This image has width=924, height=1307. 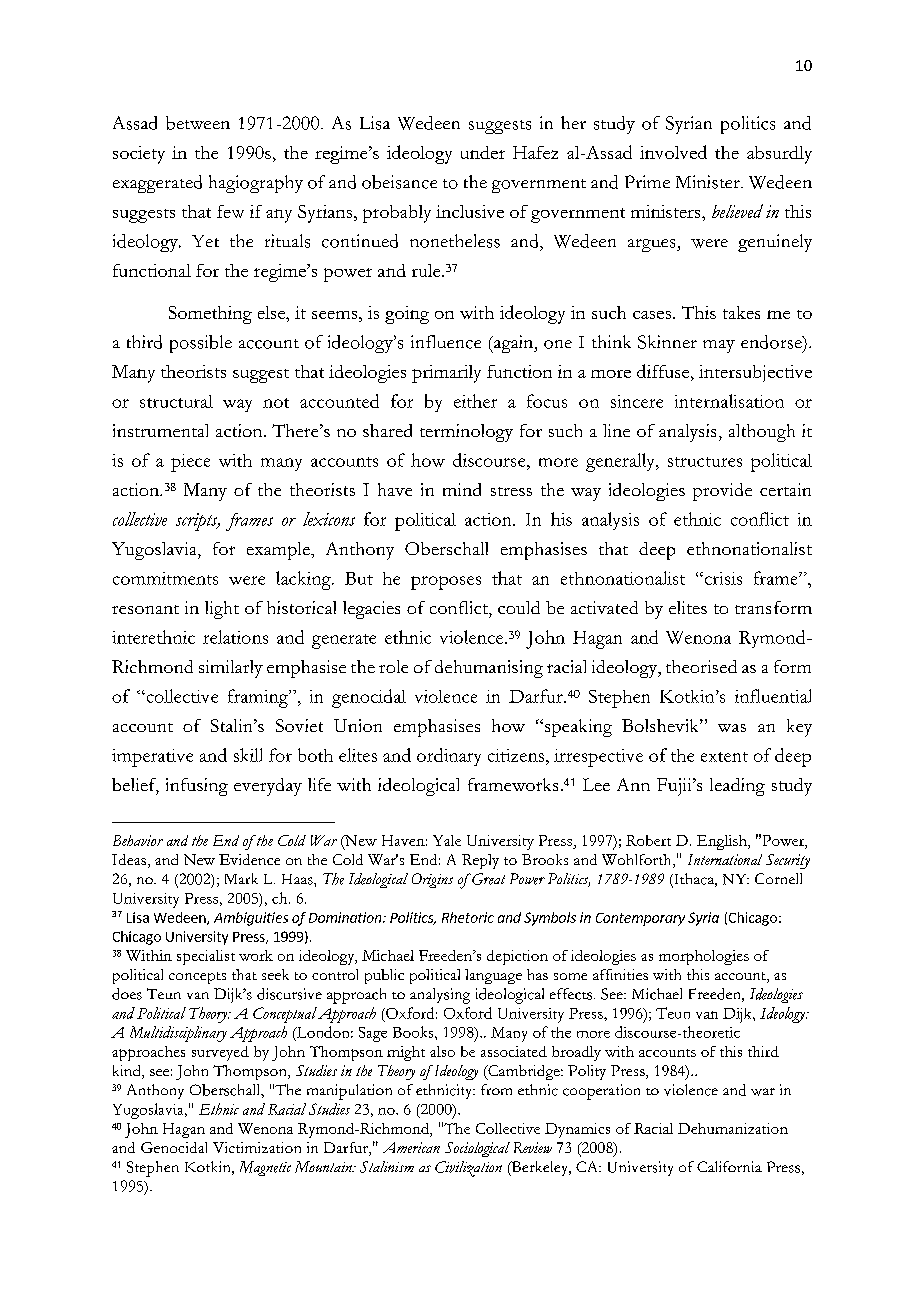 What do you see at coordinates (257, 1147) in the image?
I see `Victimization` at bounding box center [257, 1147].
